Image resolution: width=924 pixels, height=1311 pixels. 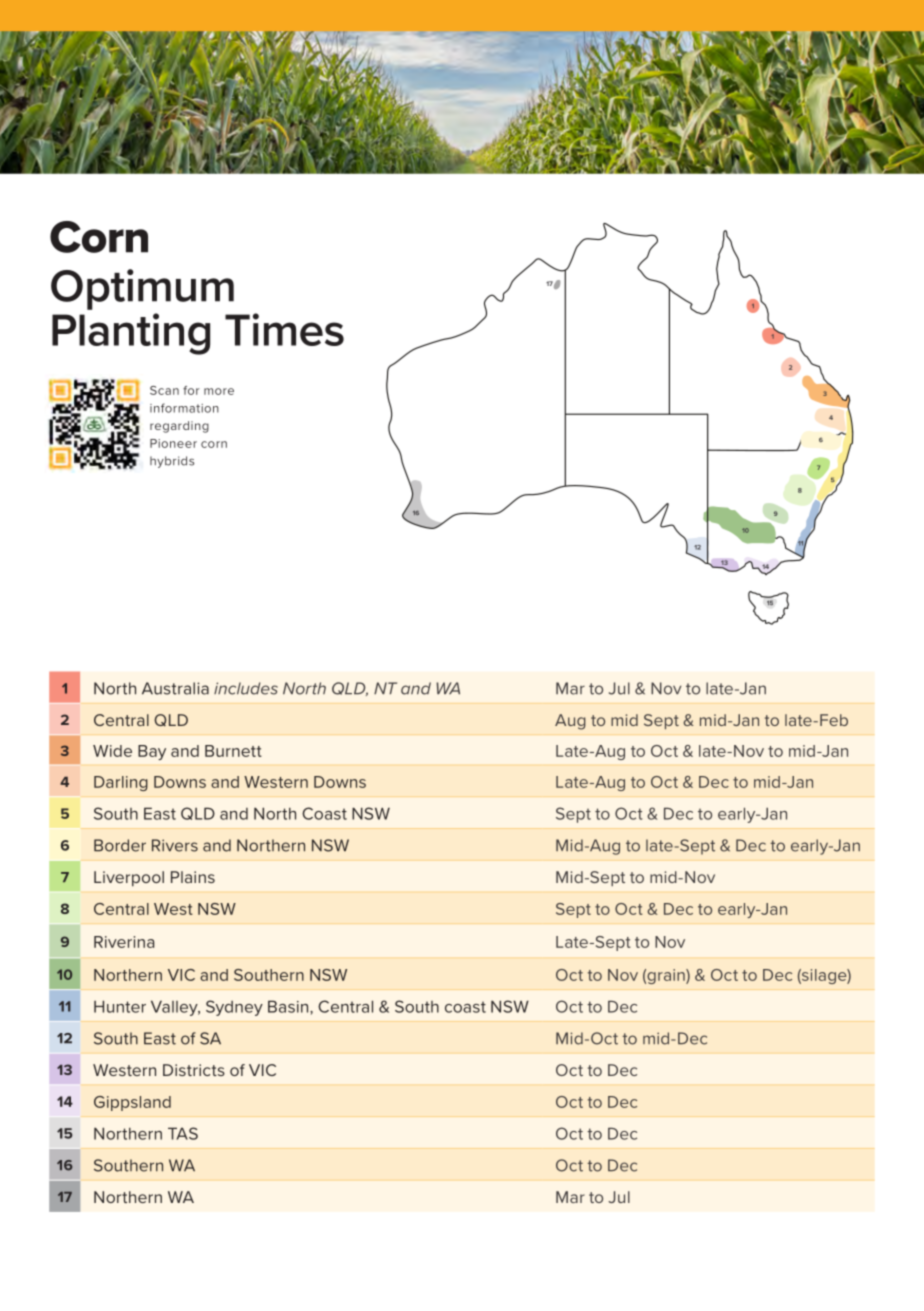 I want to click on Plains, so click(x=193, y=877).
